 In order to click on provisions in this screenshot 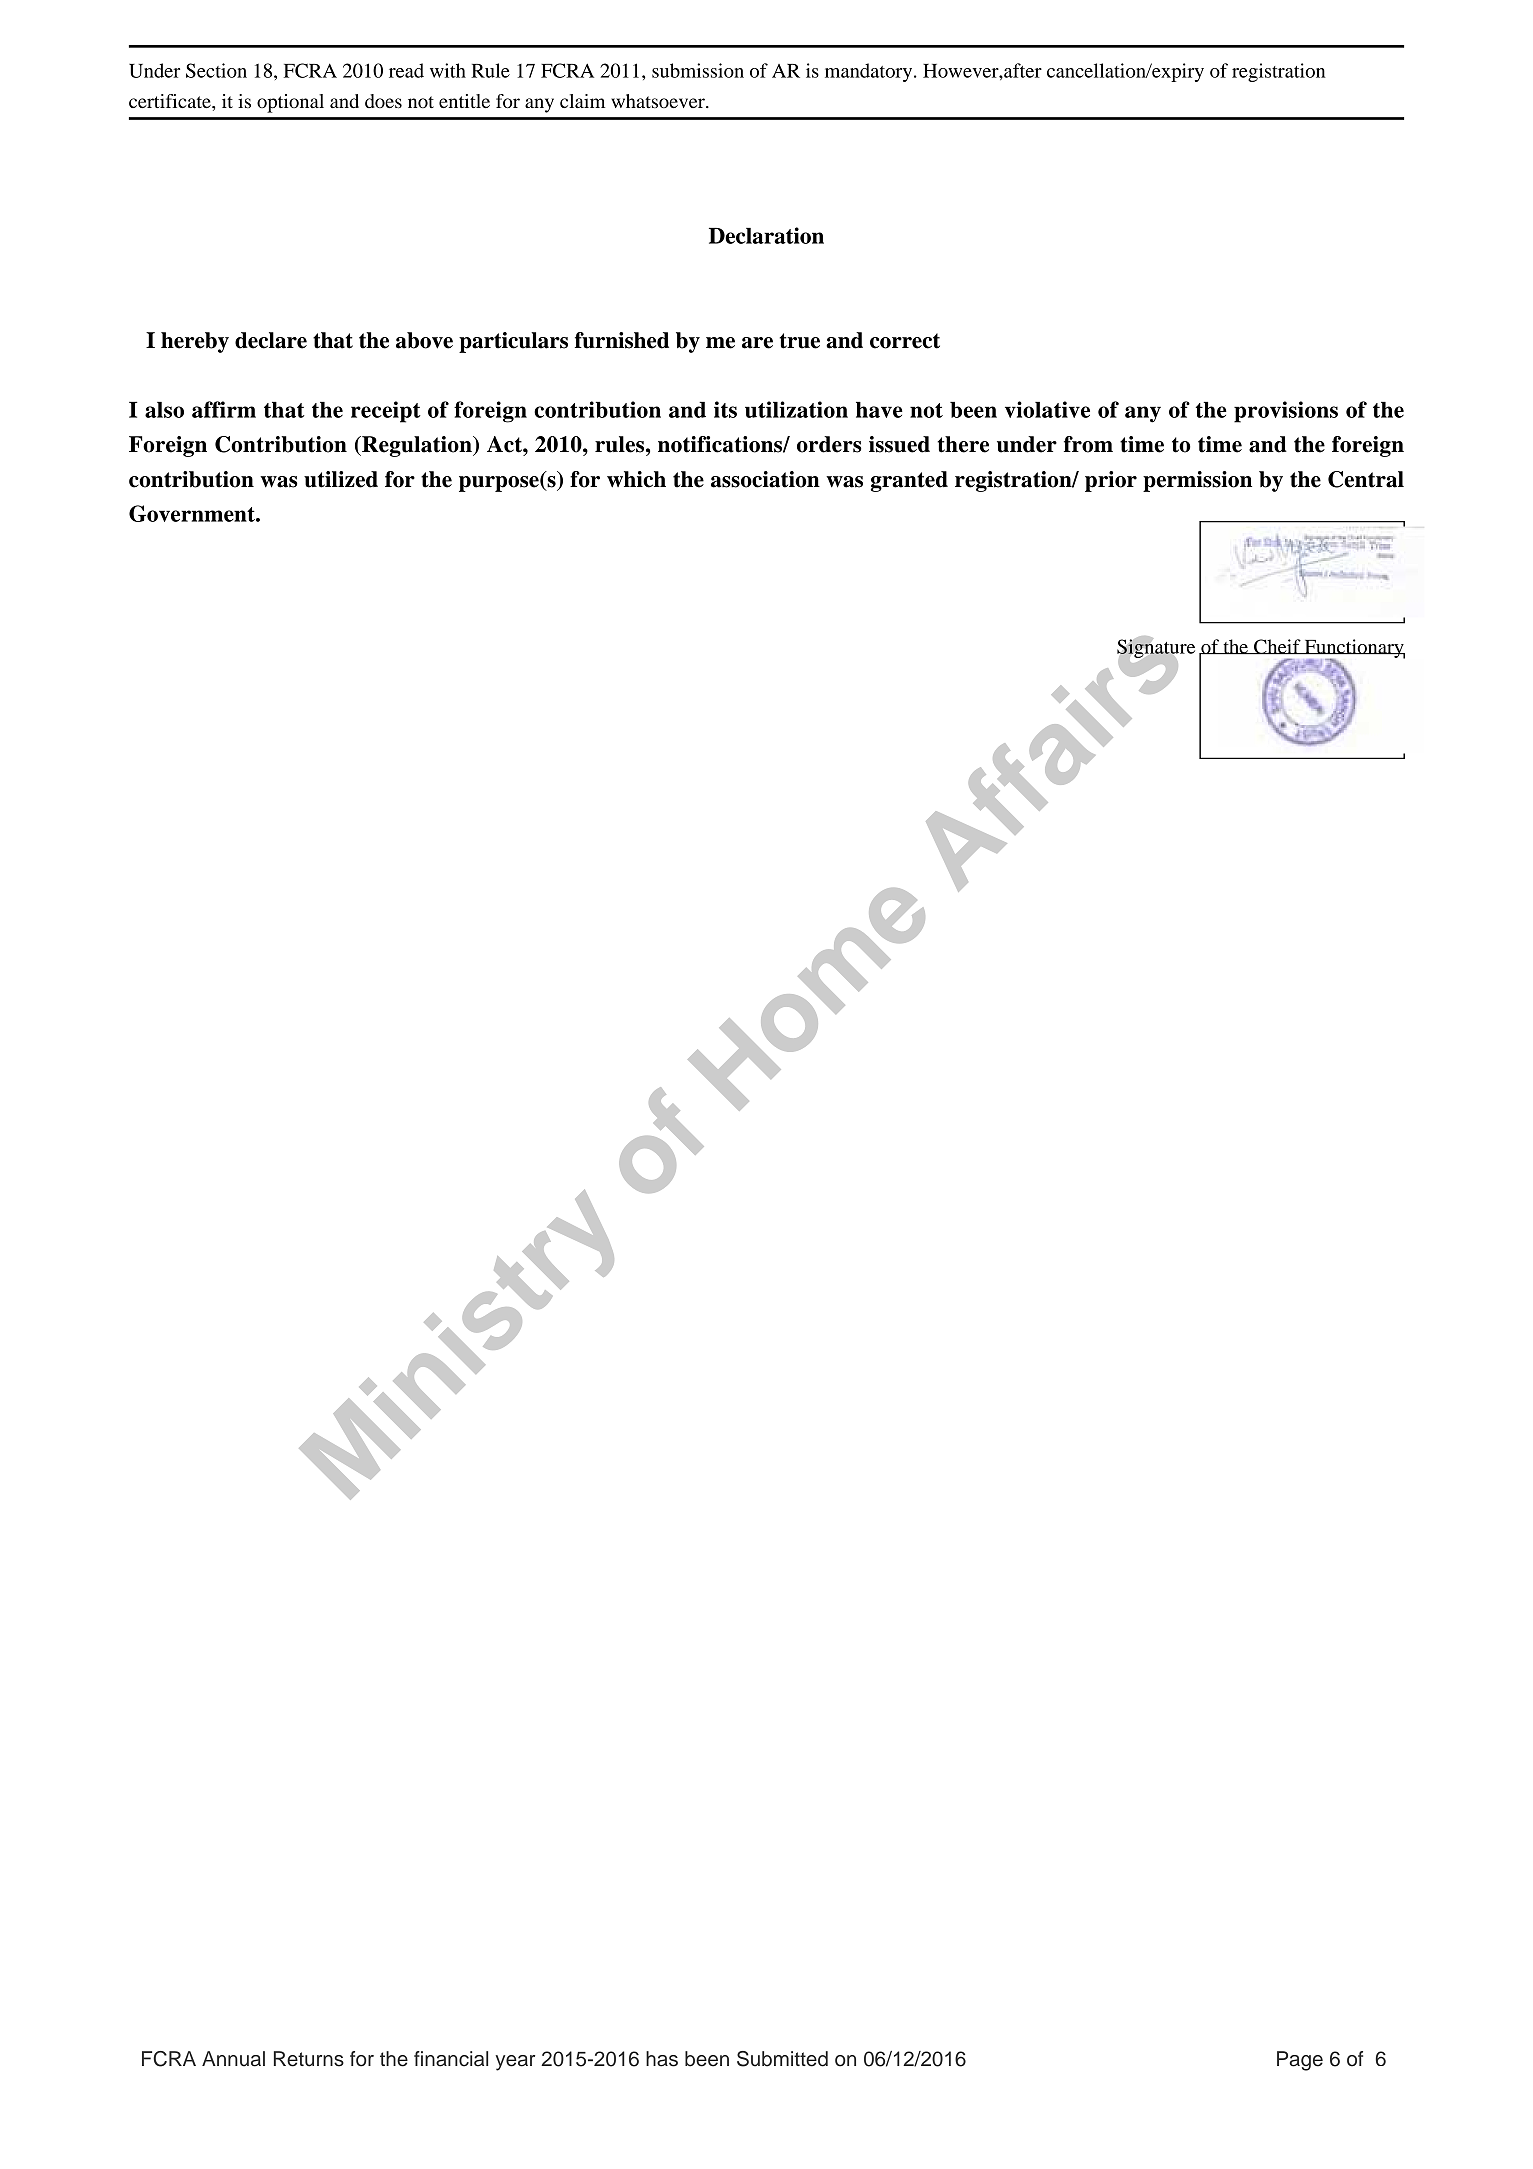, I will do `click(1286, 412)`.
